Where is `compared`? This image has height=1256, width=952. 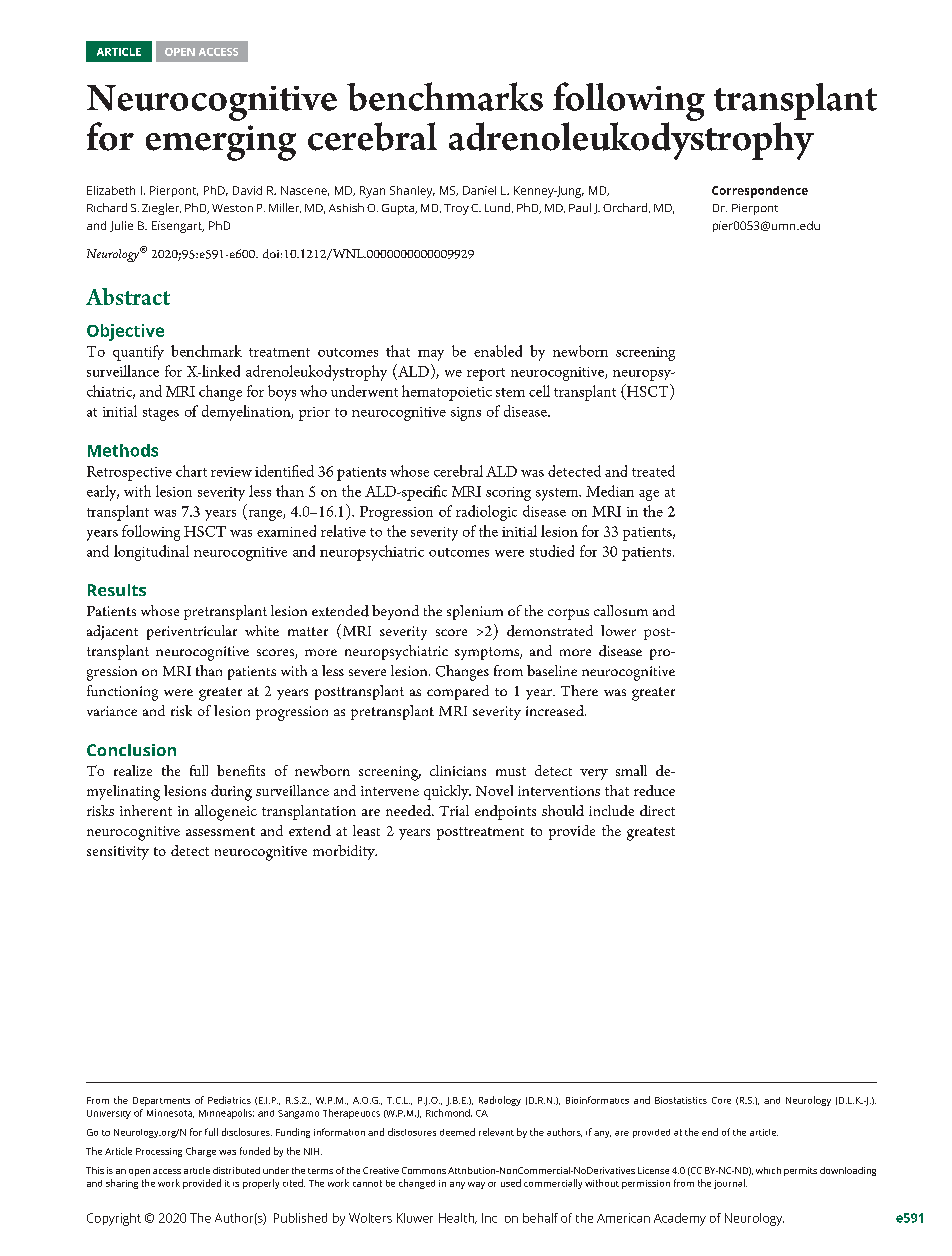
compared is located at coordinates (458, 692).
